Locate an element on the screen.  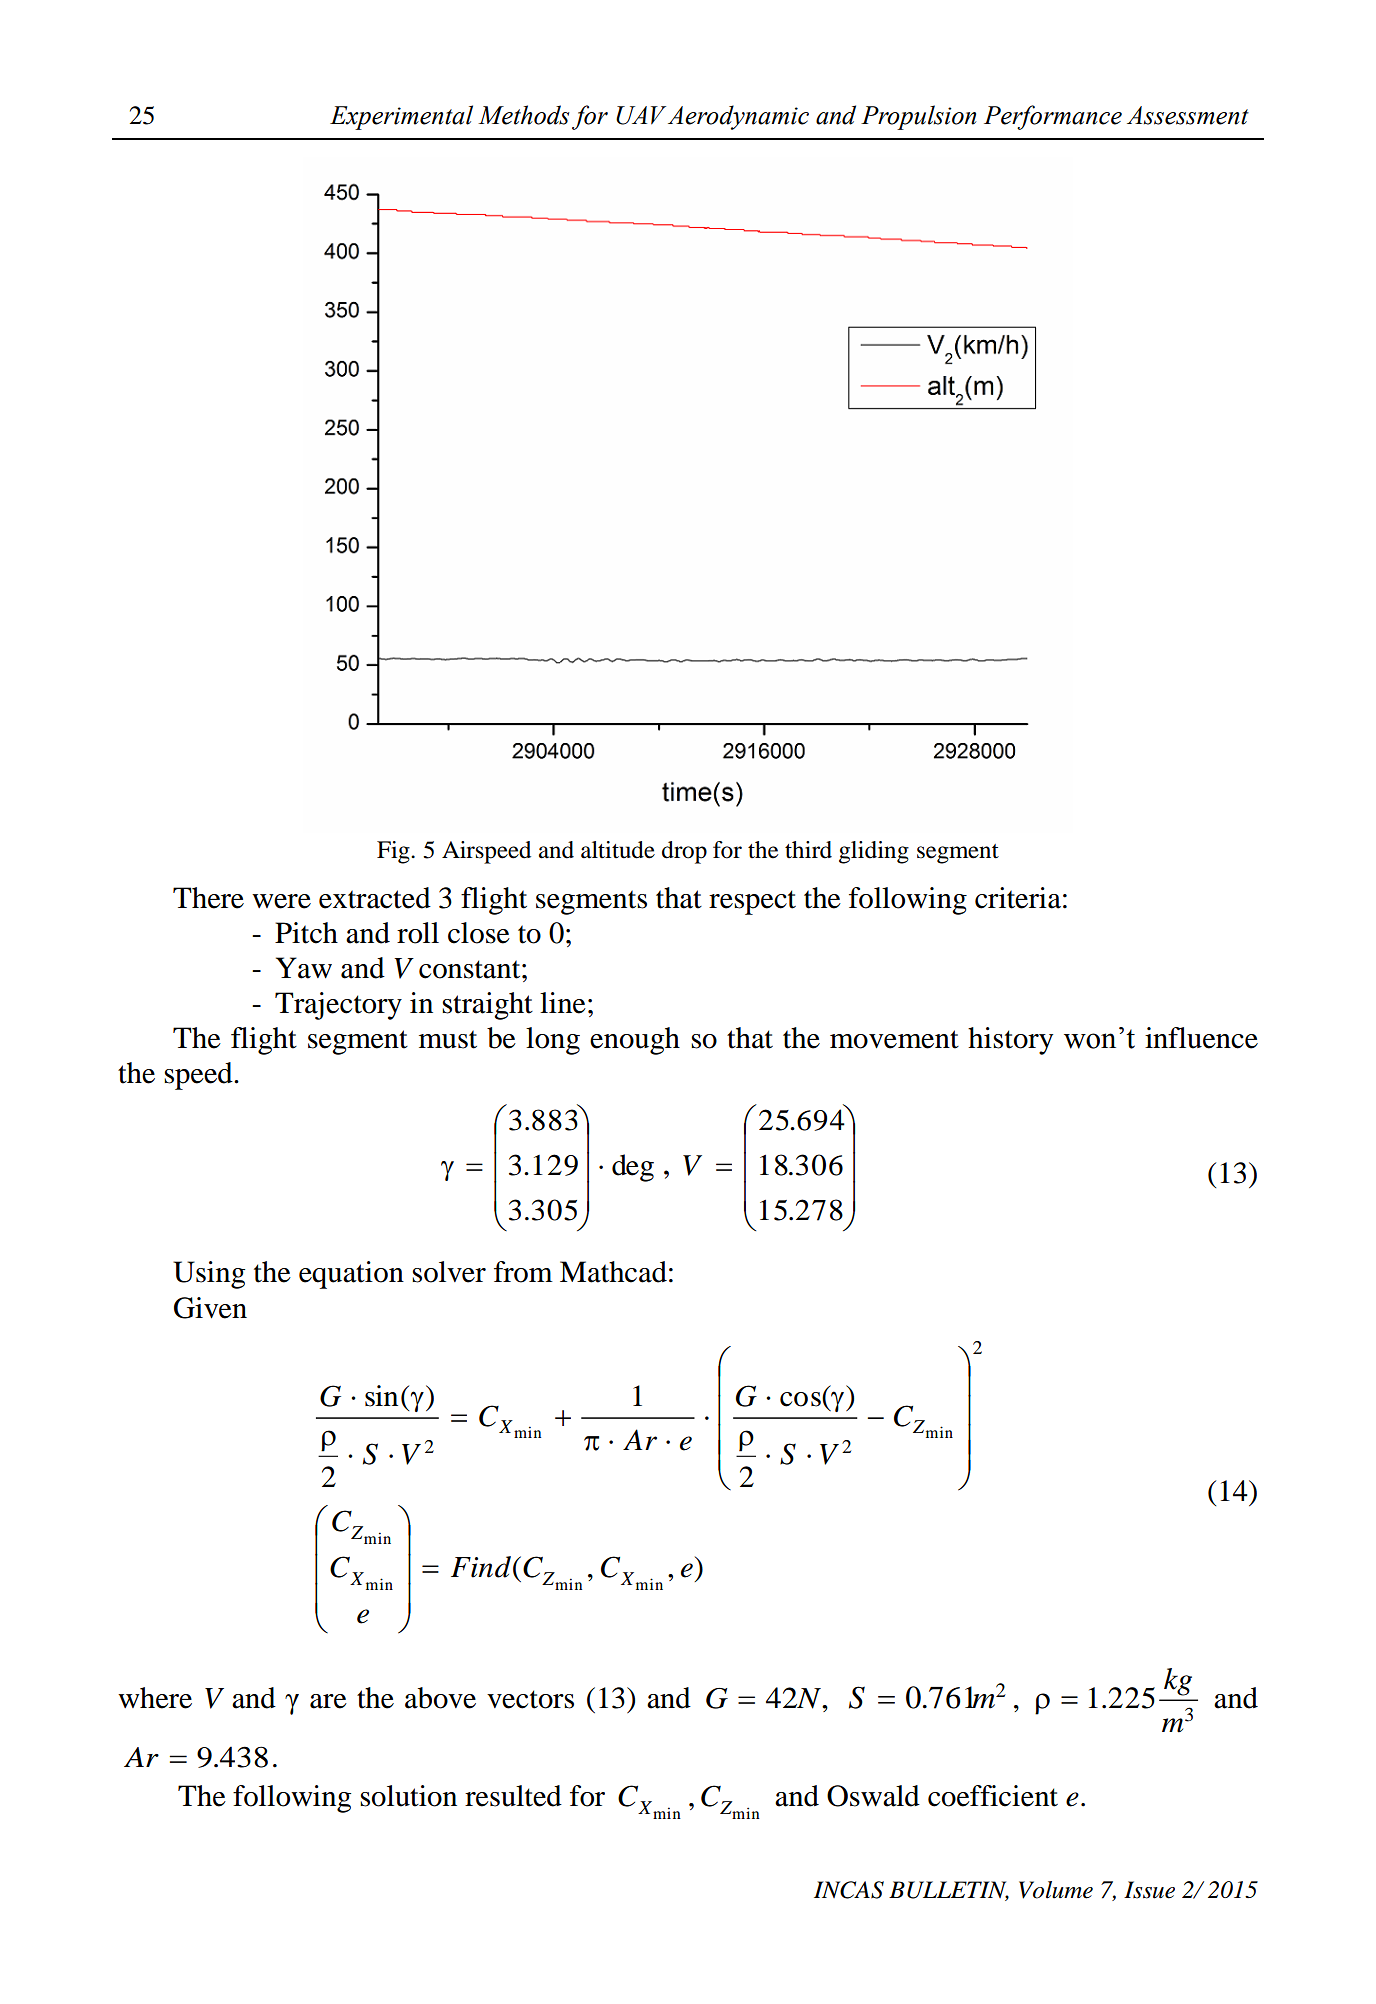
enough is located at coordinates (635, 1041).
